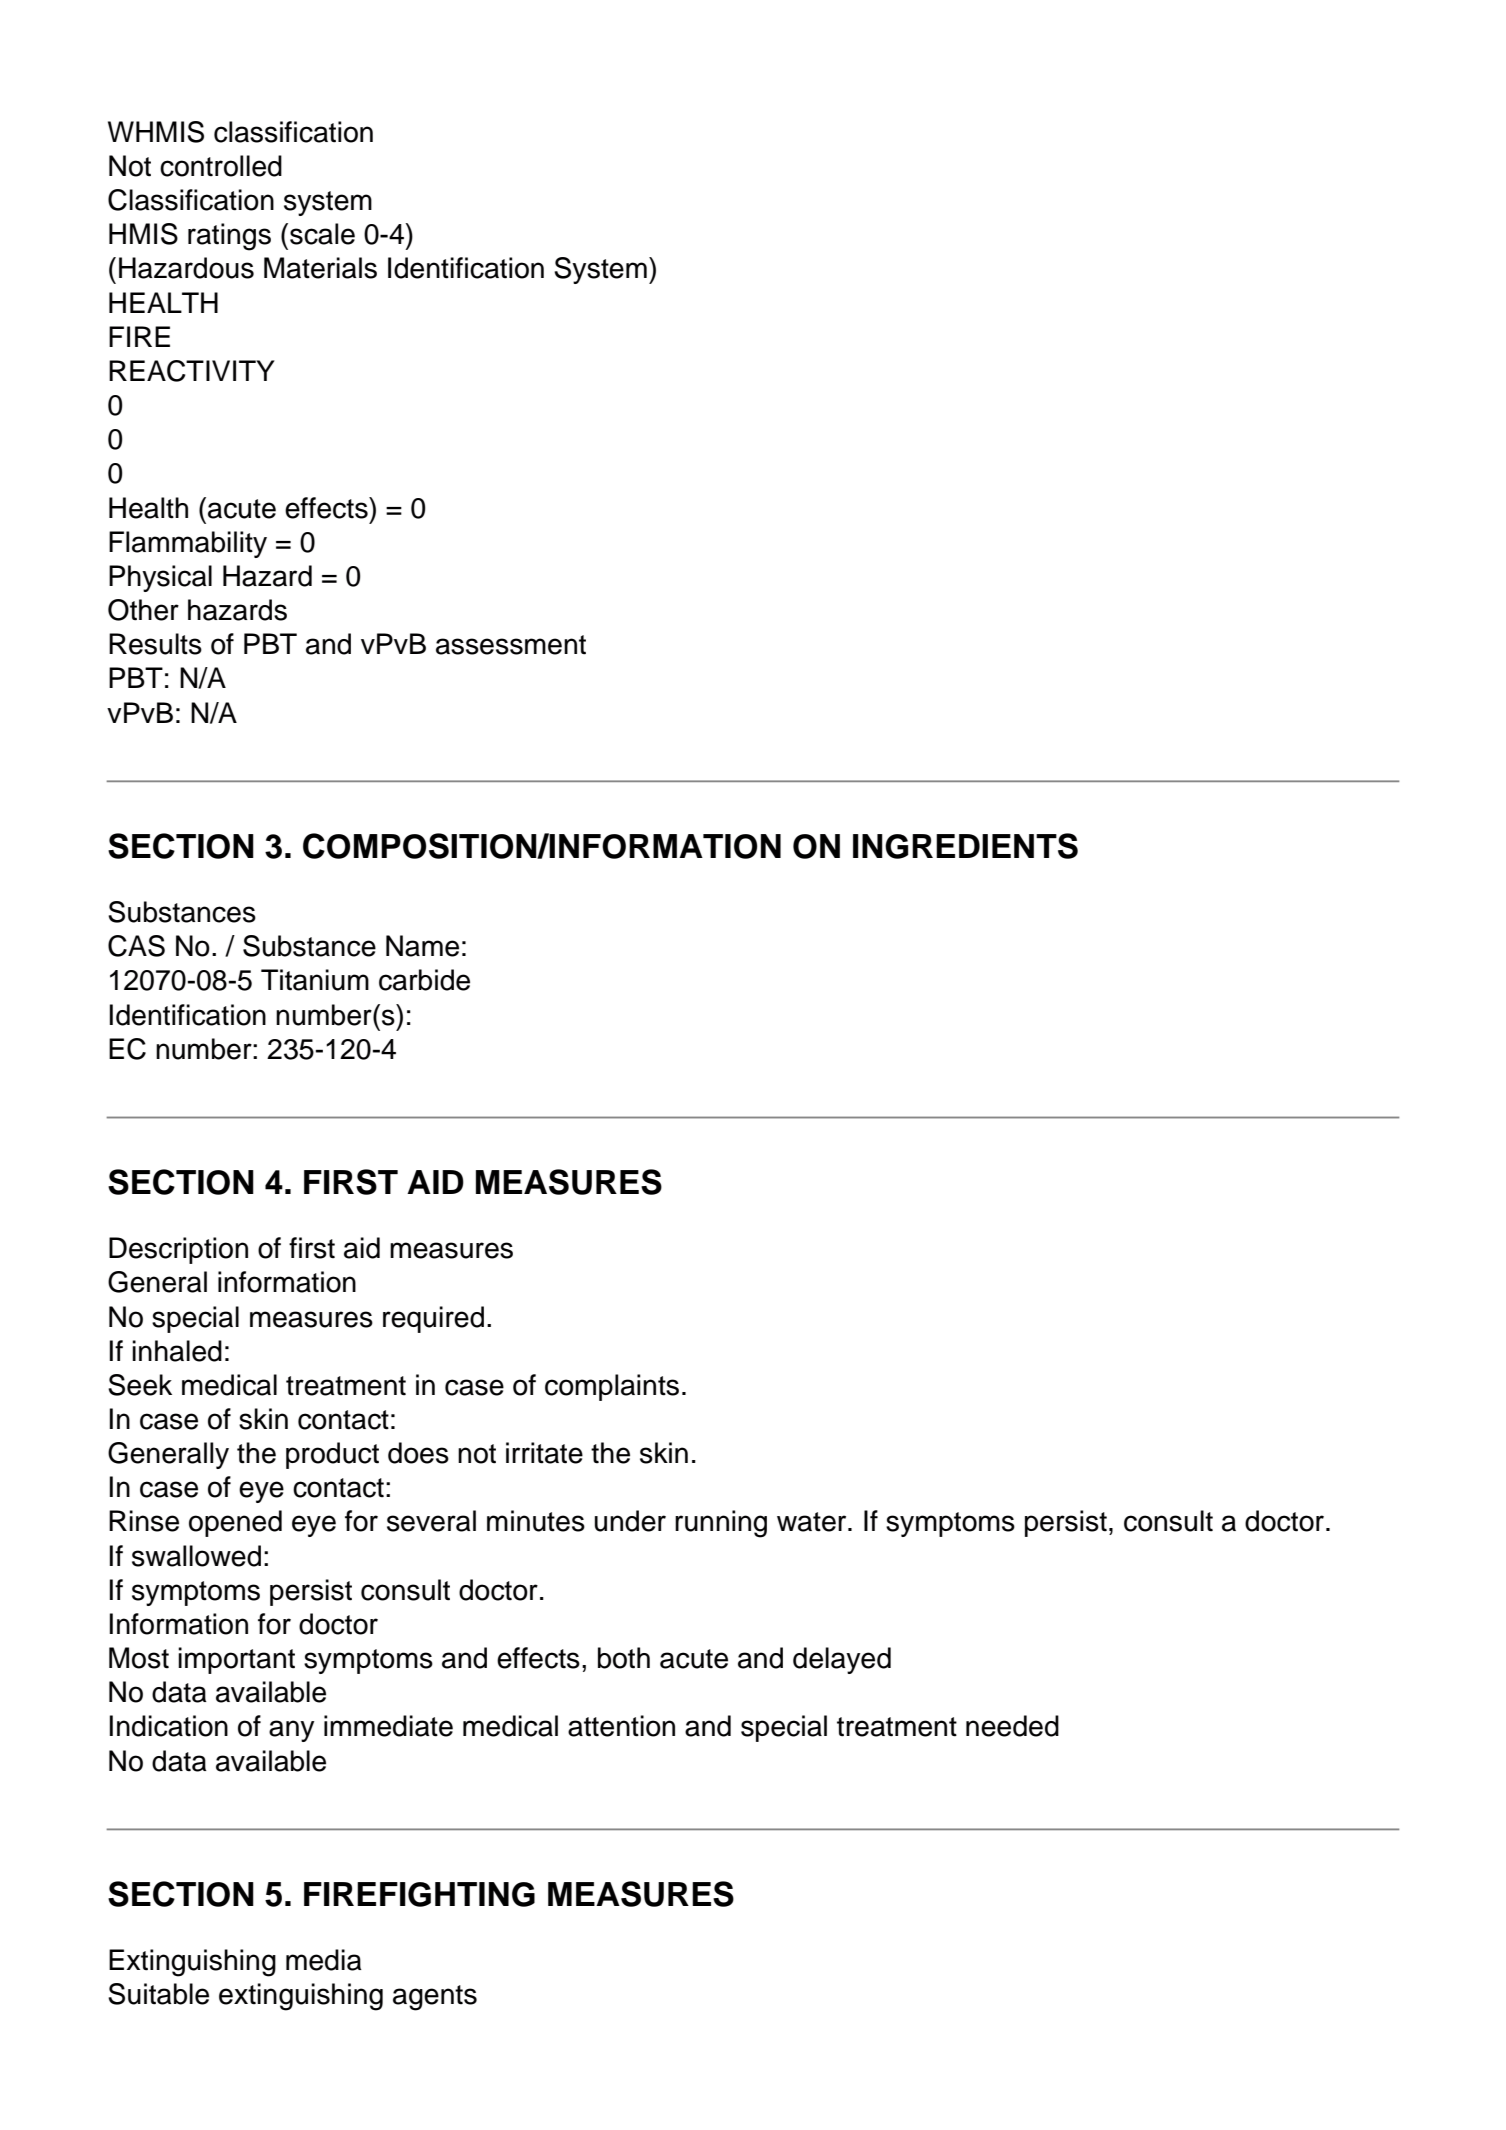 The image size is (1506, 2130). Describe the element at coordinates (158, 1994) in the screenshot. I see `Suitable` at that location.
